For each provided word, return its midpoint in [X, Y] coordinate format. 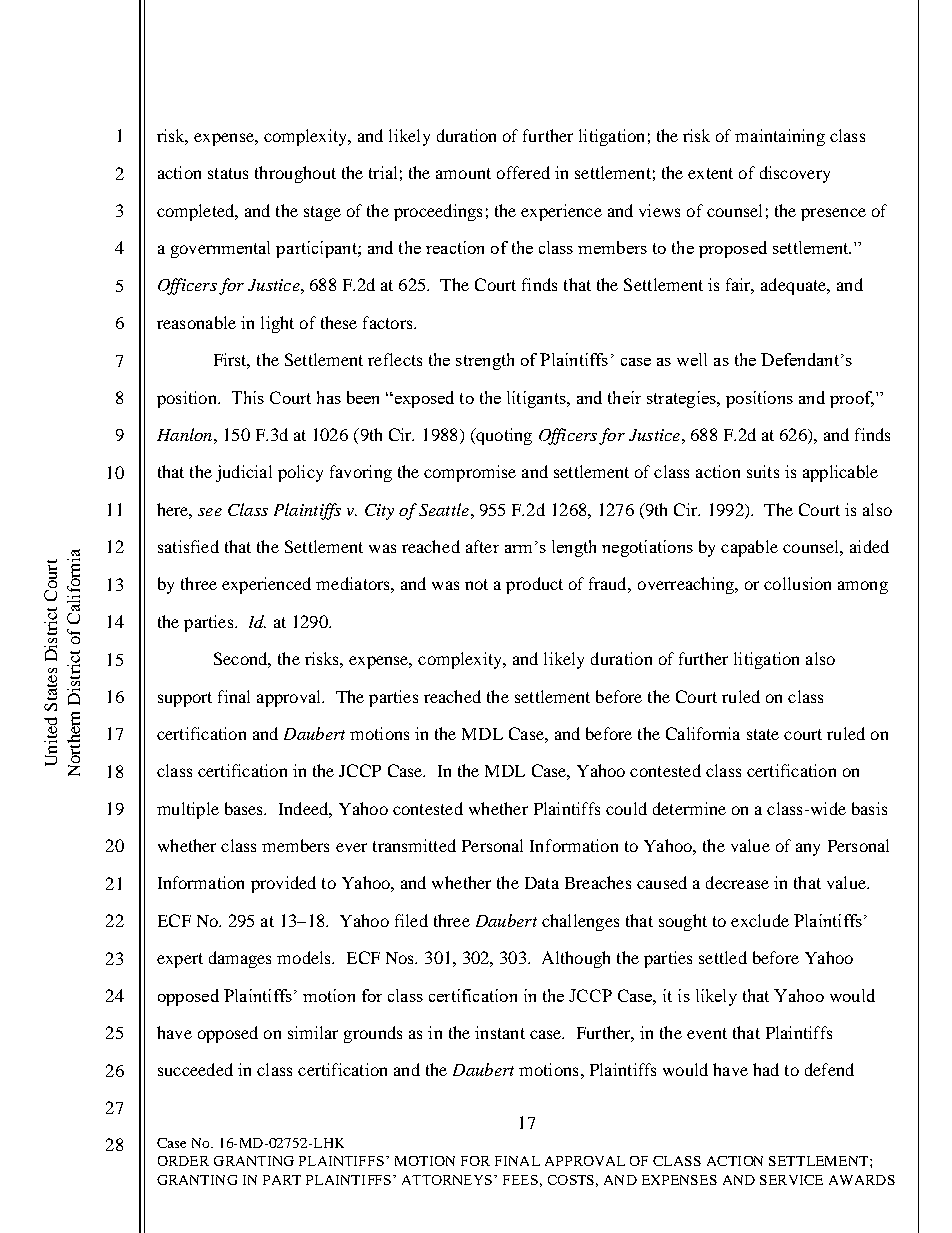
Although [576, 959]
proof [852, 399]
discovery [795, 174]
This [248, 397]
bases [245, 808]
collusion [797, 583]
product [534, 585]
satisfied [188, 546]
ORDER [183, 1161]
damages [240, 959]
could [626, 808]
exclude [760, 920]
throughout [295, 174]
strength [485, 361]
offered [523, 172]
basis [869, 808]
